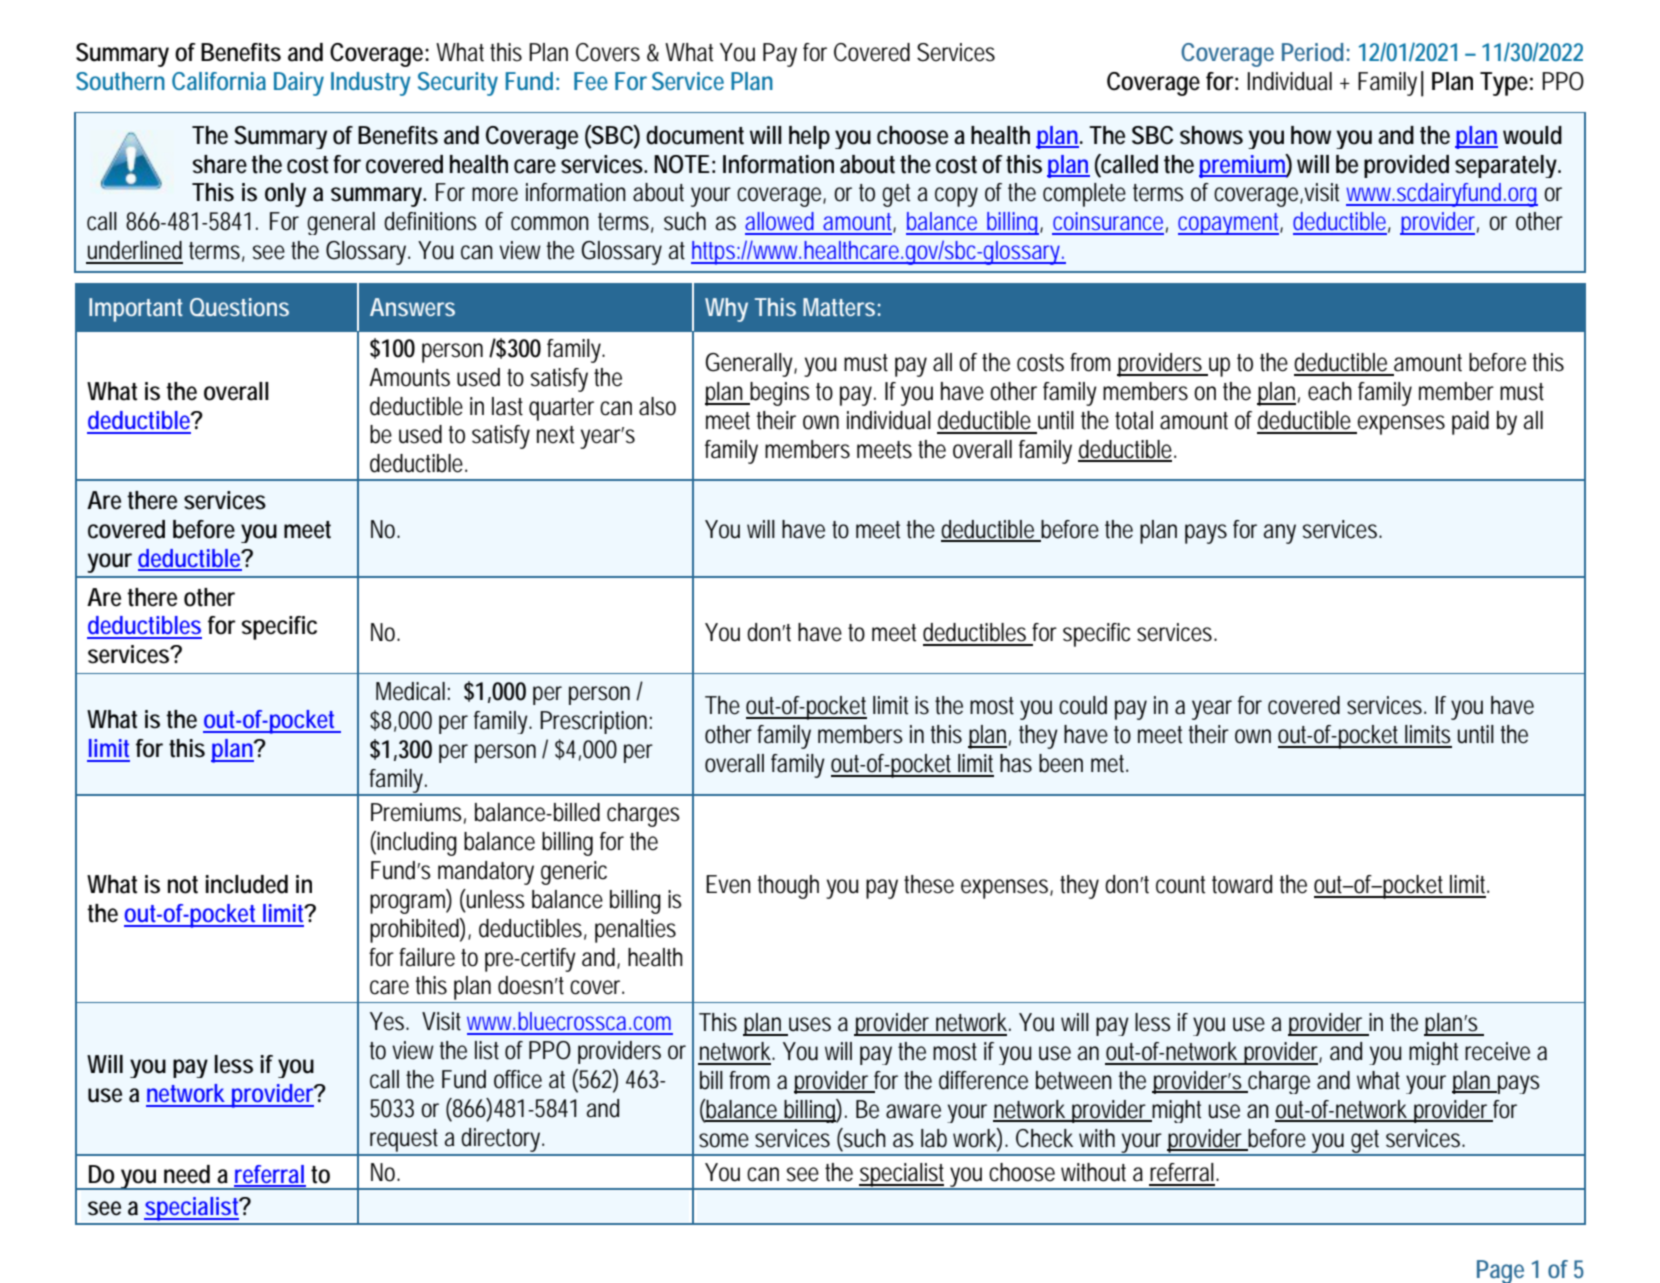 The height and width of the screenshot is (1283, 1660). Describe the element at coordinates (410, 691) in the screenshot. I see `Medical` at that location.
